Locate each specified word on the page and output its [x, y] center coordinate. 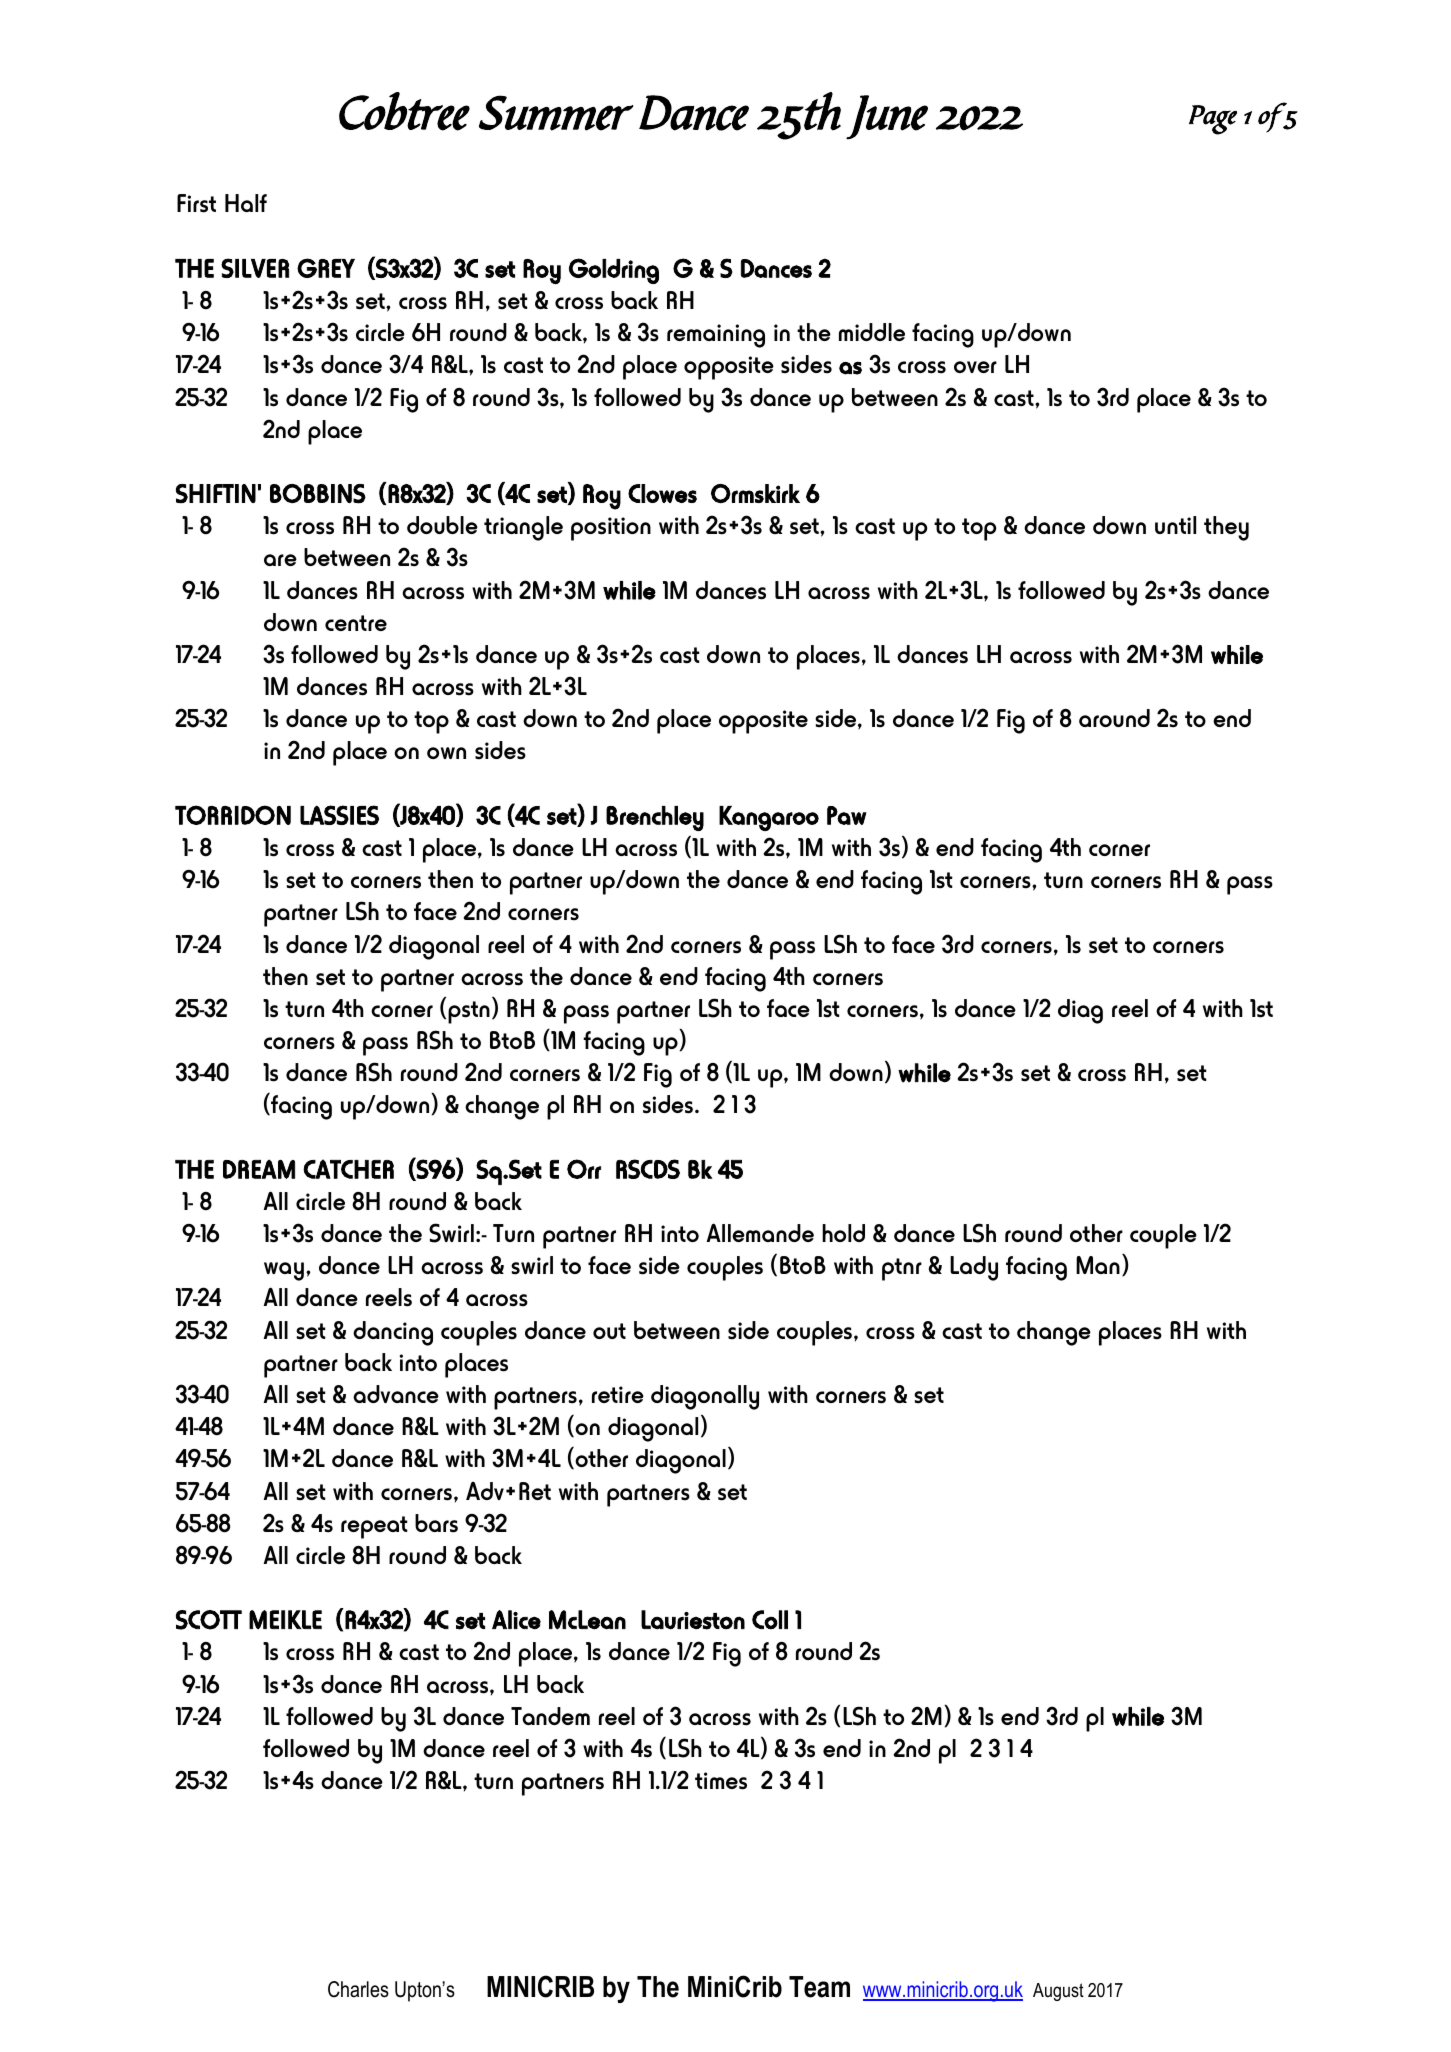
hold [843, 1233]
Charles [358, 1989]
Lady [974, 1268]
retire [618, 1394]
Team [819, 1987]
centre [356, 623]
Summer [556, 113]
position [611, 529]
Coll [770, 1620]
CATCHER [348, 1169]
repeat [374, 1527]
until [1175, 525]
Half [246, 203]
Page [1213, 120]
